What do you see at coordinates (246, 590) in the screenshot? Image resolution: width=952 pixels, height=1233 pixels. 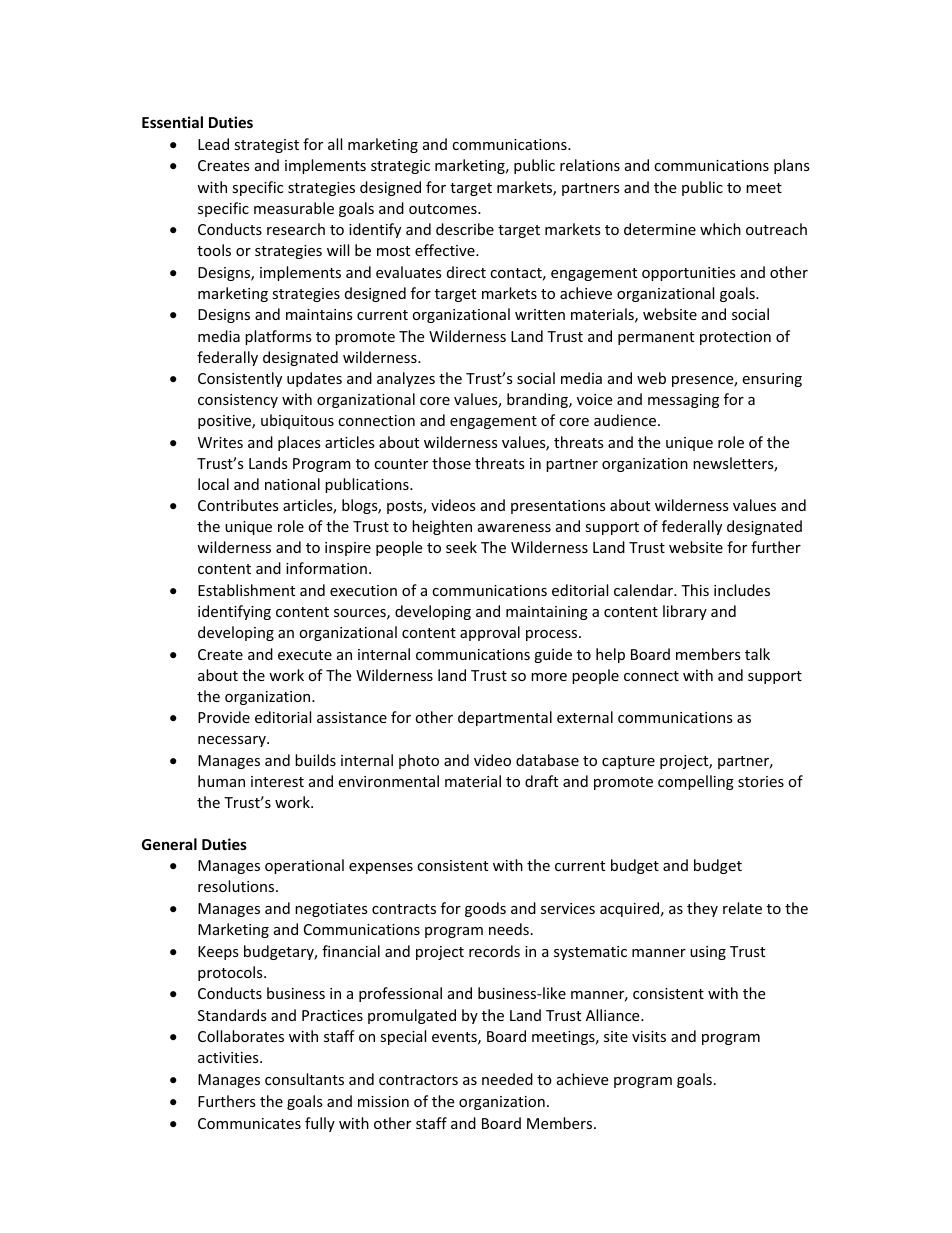 I see `Establishment` at bounding box center [246, 590].
